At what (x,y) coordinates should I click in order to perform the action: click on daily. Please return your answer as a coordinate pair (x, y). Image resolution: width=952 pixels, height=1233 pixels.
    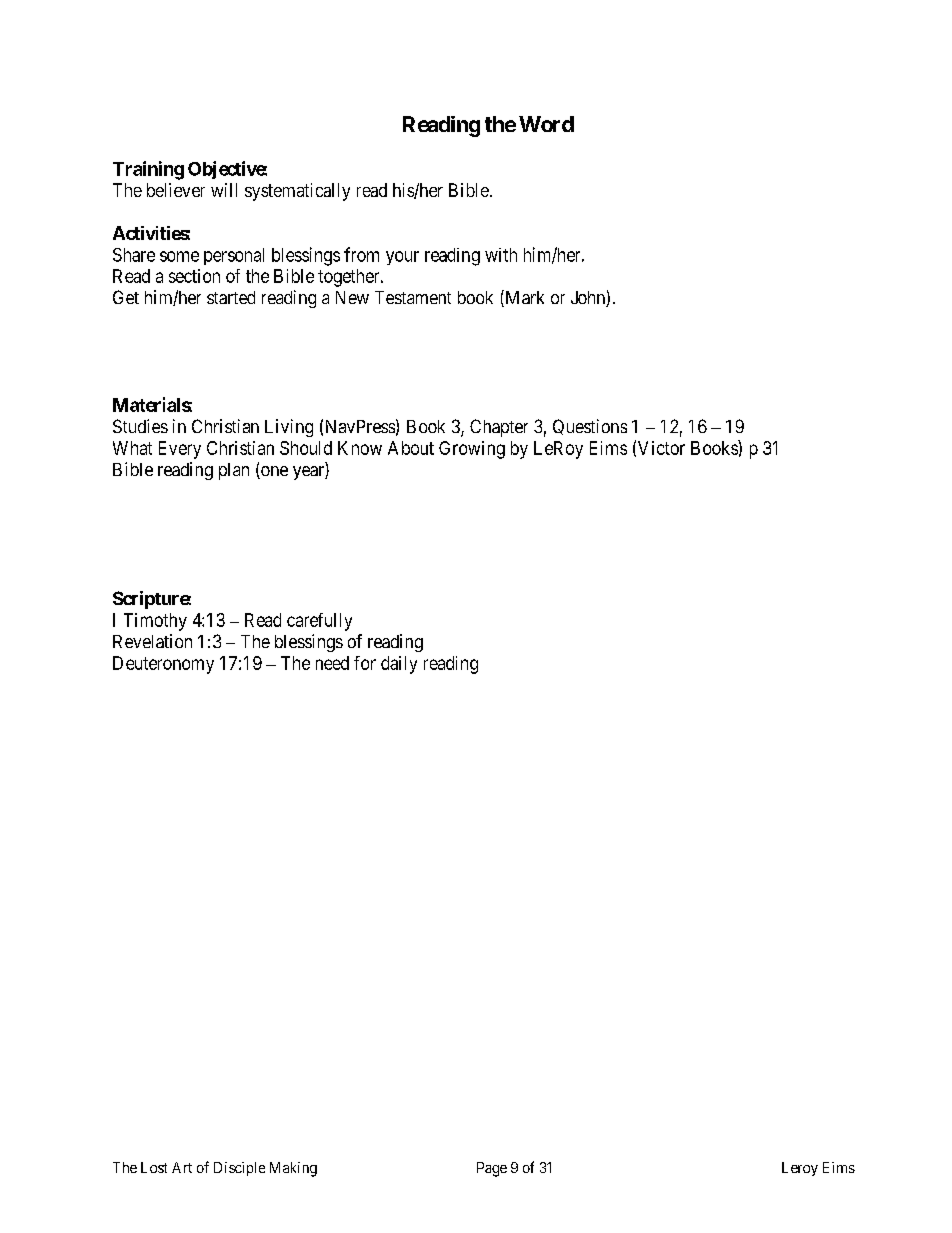
    Looking at the image, I should click on (399, 665).
